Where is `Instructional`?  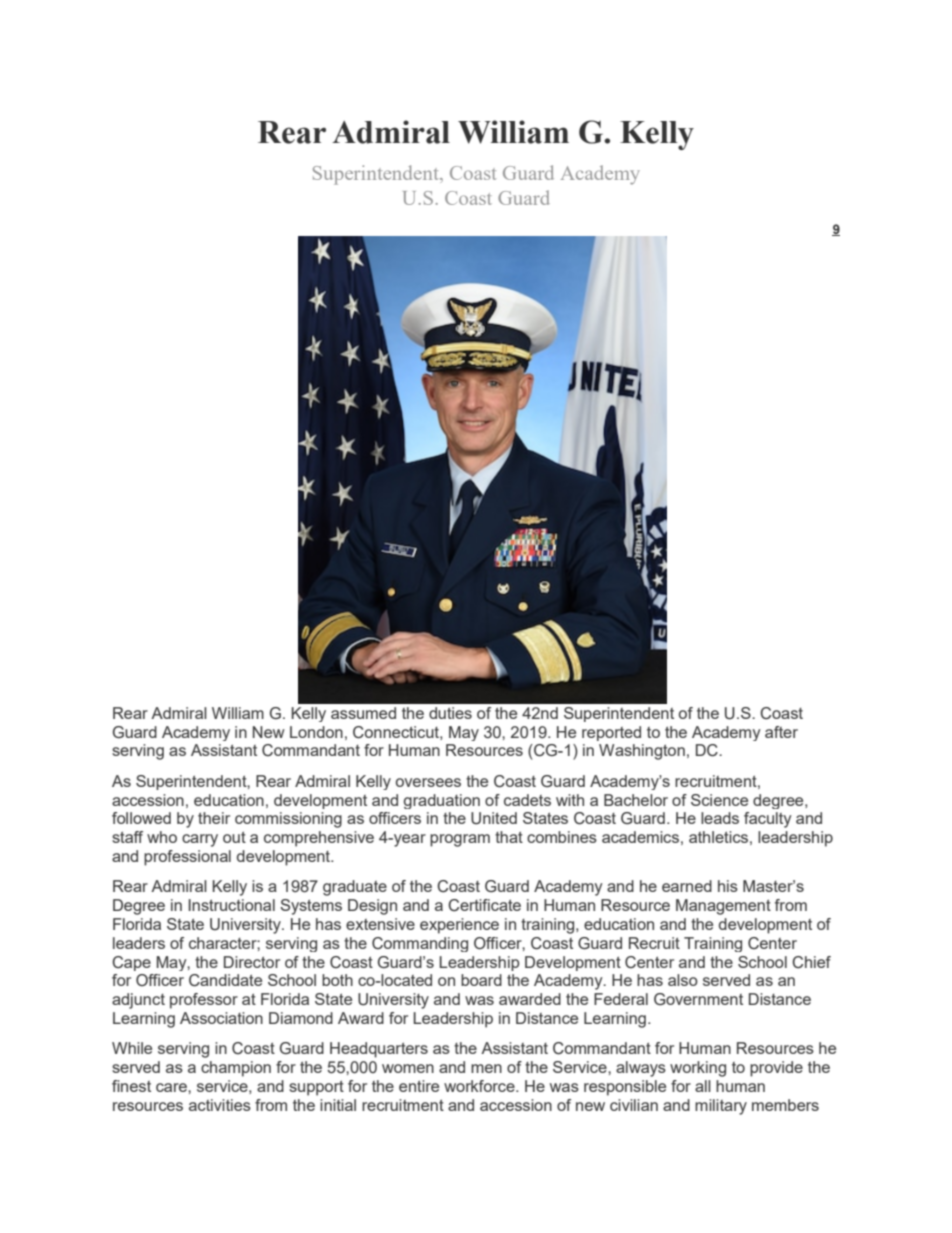
Instructional is located at coordinates (231, 905).
